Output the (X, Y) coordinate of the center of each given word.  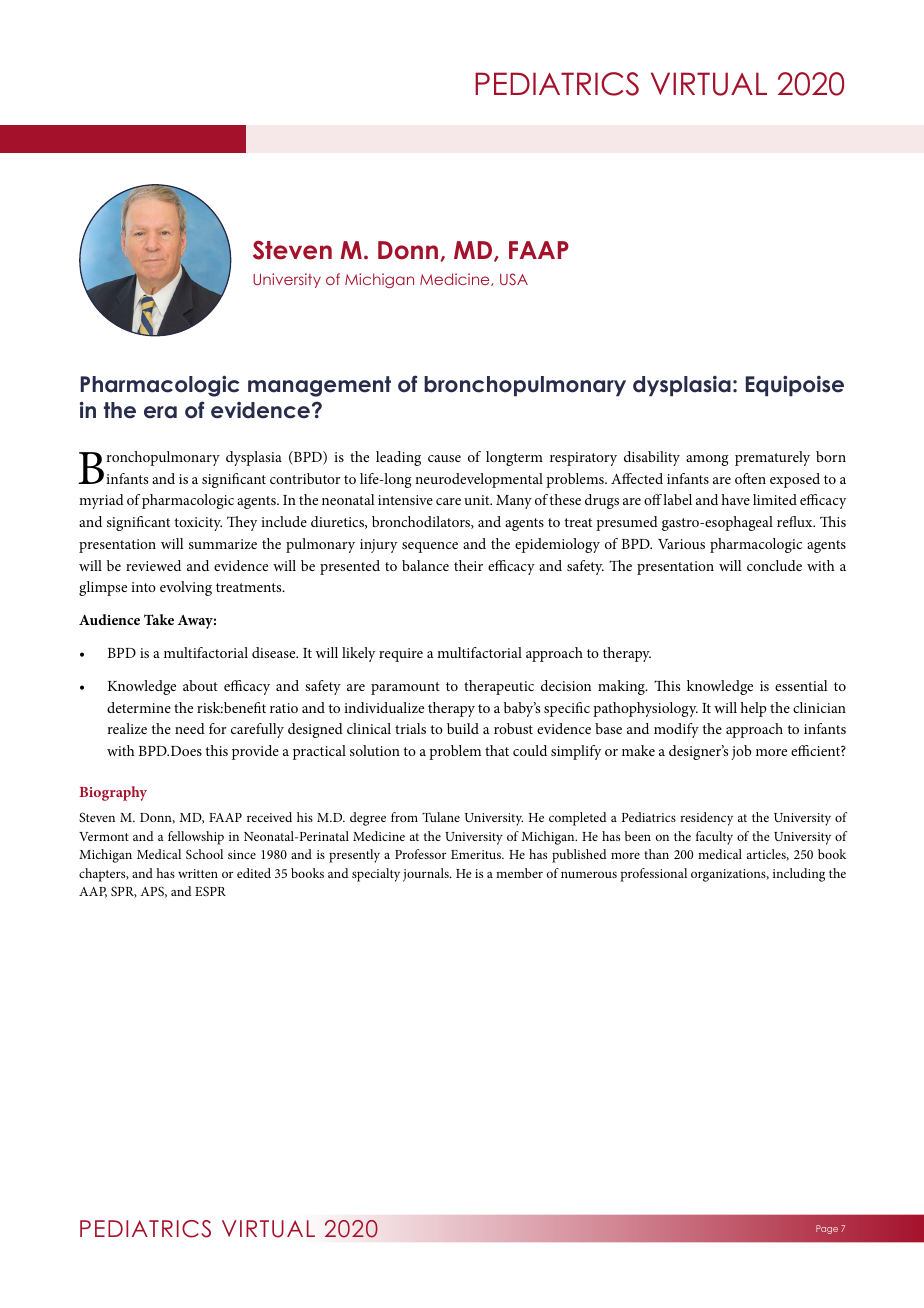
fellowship (196, 838)
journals (427, 875)
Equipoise (795, 385)
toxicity (198, 524)
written (198, 873)
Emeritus (477, 854)
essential (801, 685)
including (799, 875)
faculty (714, 838)
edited (254, 873)
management (319, 386)
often (750, 478)
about (200, 685)
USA (514, 279)
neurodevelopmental (479, 480)
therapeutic (499, 687)
